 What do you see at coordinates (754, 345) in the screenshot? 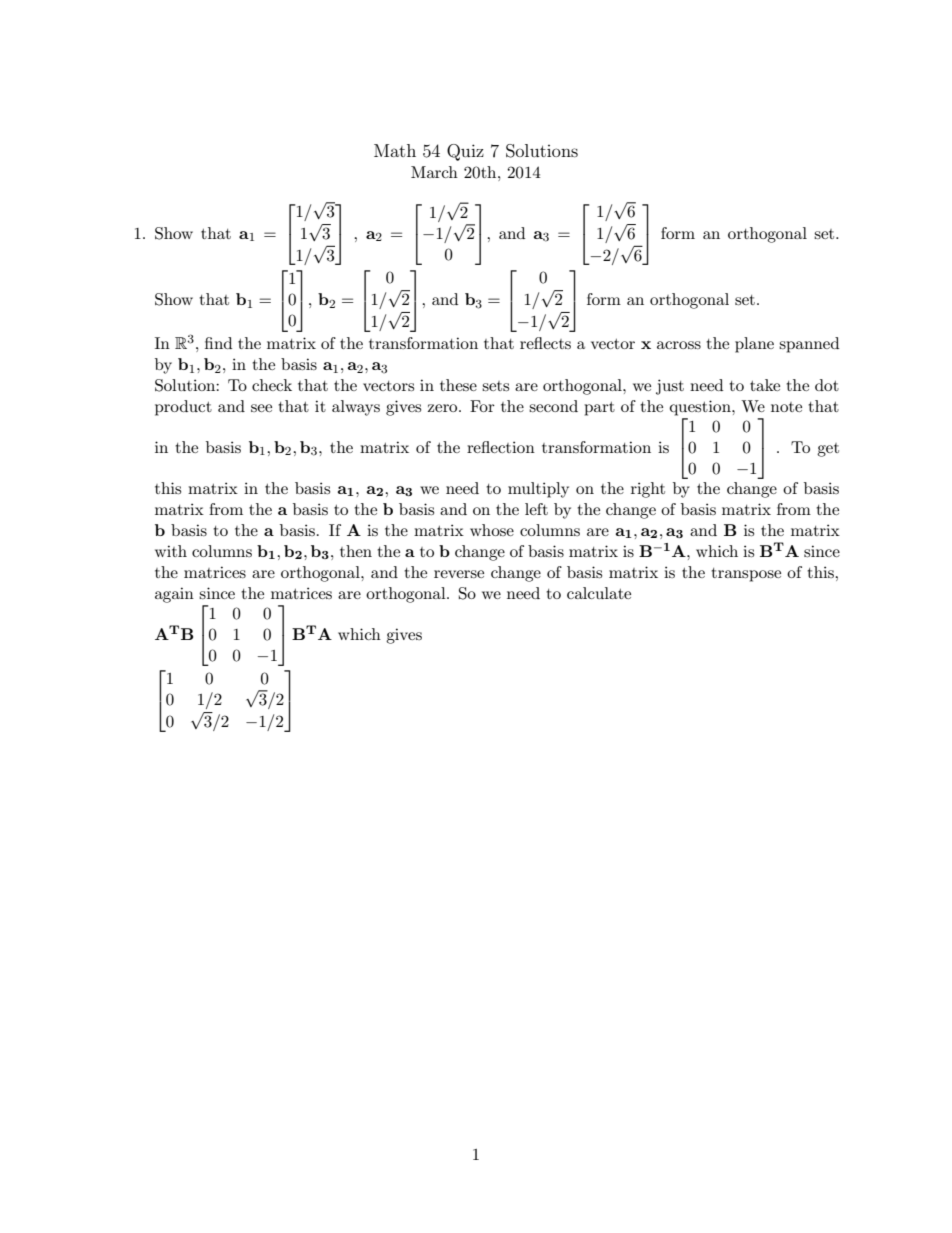
I see `plane` at bounding box center [754, 345].
